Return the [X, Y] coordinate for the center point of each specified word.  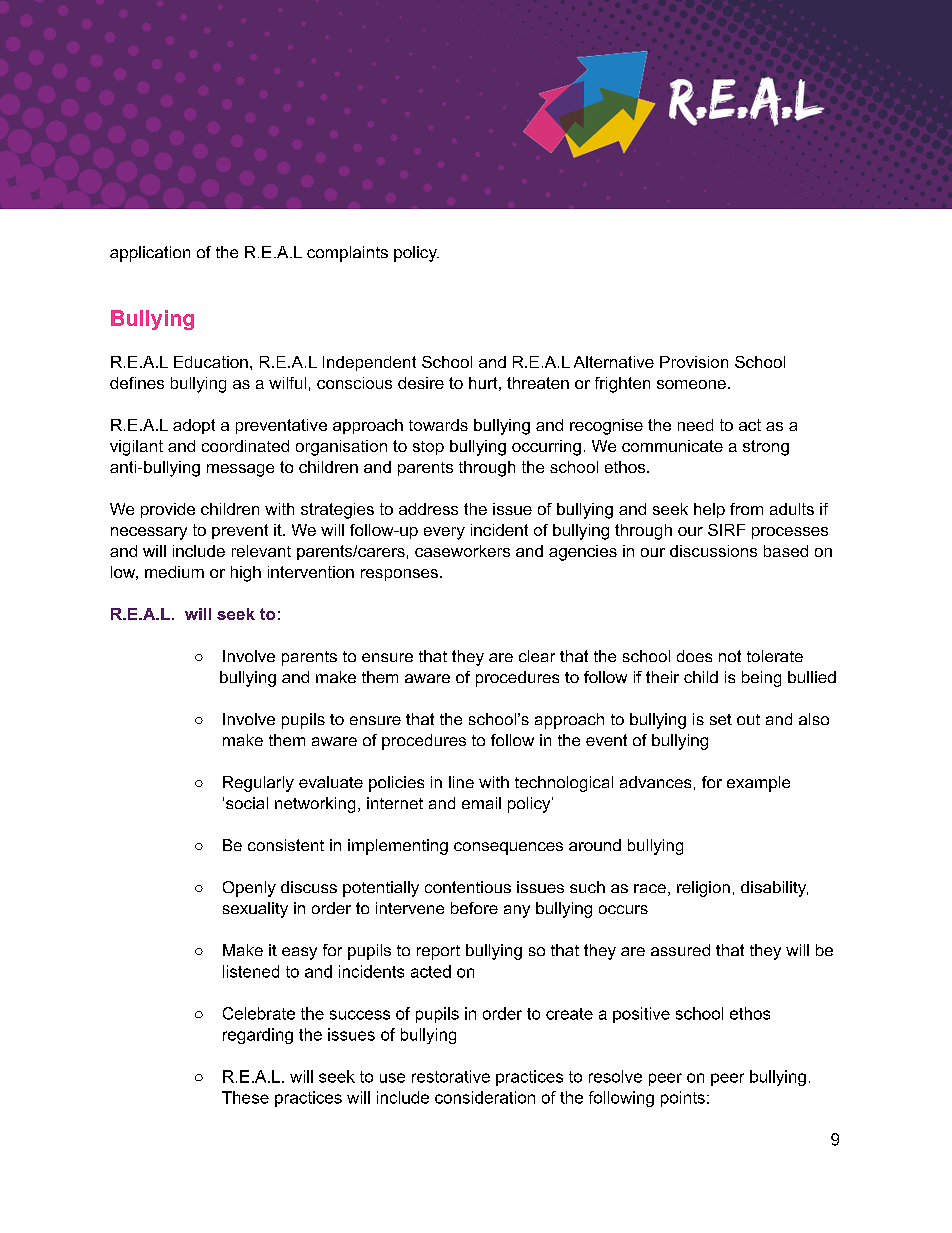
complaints [347, 254]
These [245, 1097]
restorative [451, 1076]
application [150, 254]
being [761, 679]
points [683, 1099]
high [246, 574]
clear [537, 656]
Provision [694, 362]
